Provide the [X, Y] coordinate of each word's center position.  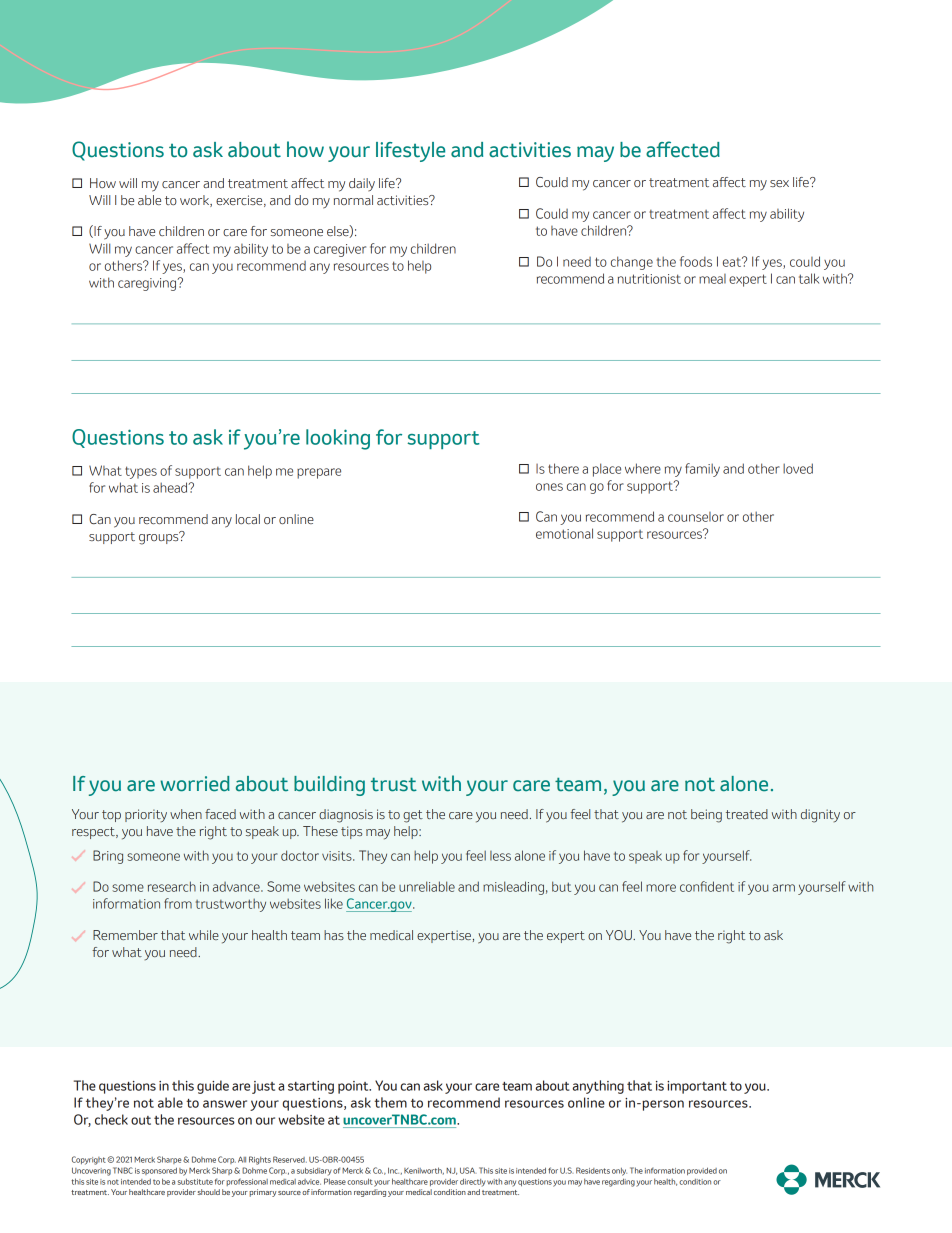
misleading [513, 888]
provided [702, 1171]
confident [707, 886]
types [141, 472]
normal [353, 200]
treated [747, 814]
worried [195, 784]
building [329, 786]
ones [549, 487]
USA [468, 1170]
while [204, 935]
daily [362, 184]
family [702, 470]
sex [779, 183]
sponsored [159, 1171]
